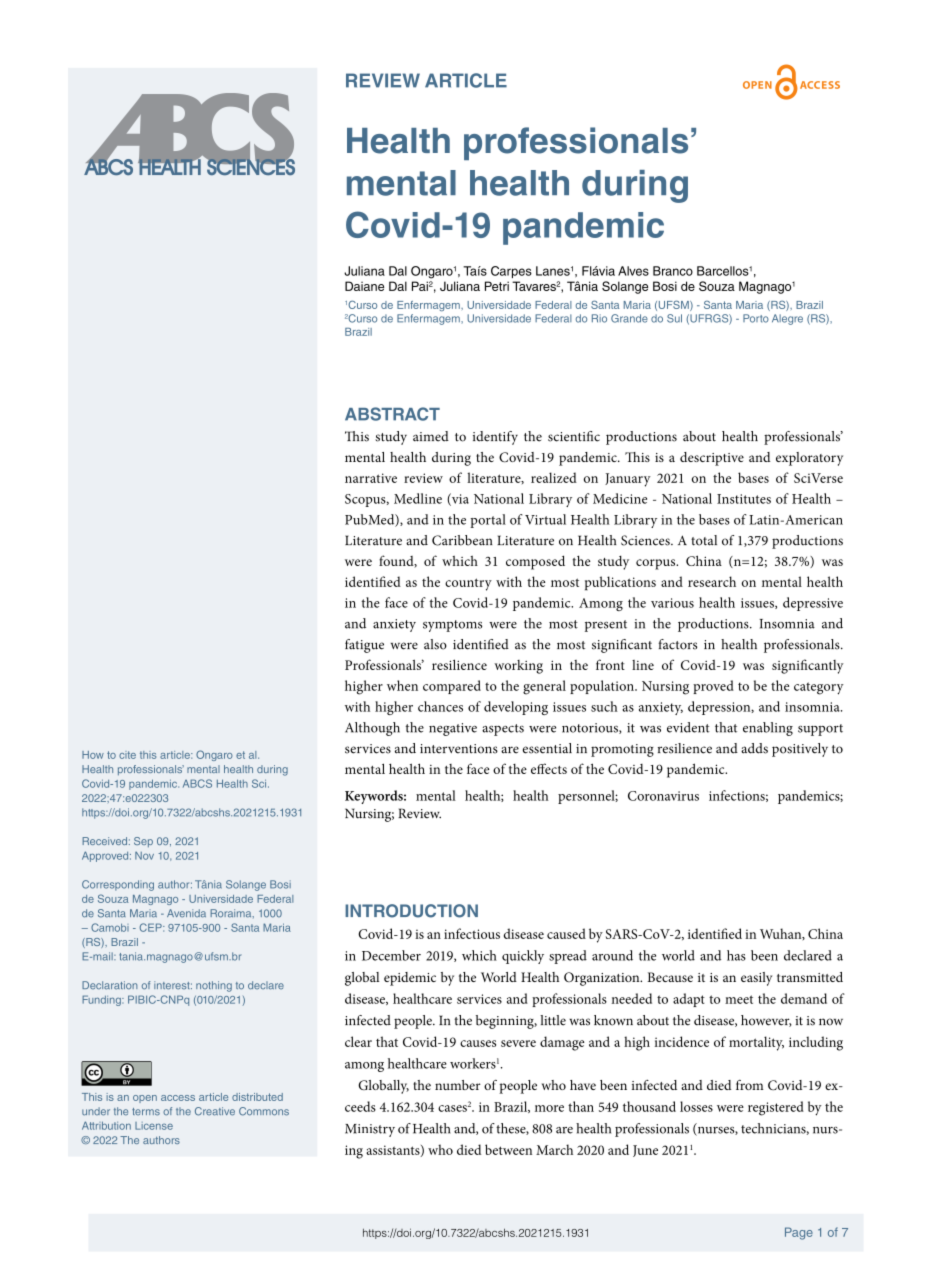 The width and height of the screenshot is (952, 1270). Describe the element at coordinates (712, 581) in the screenshot. I see `research` at that location.
